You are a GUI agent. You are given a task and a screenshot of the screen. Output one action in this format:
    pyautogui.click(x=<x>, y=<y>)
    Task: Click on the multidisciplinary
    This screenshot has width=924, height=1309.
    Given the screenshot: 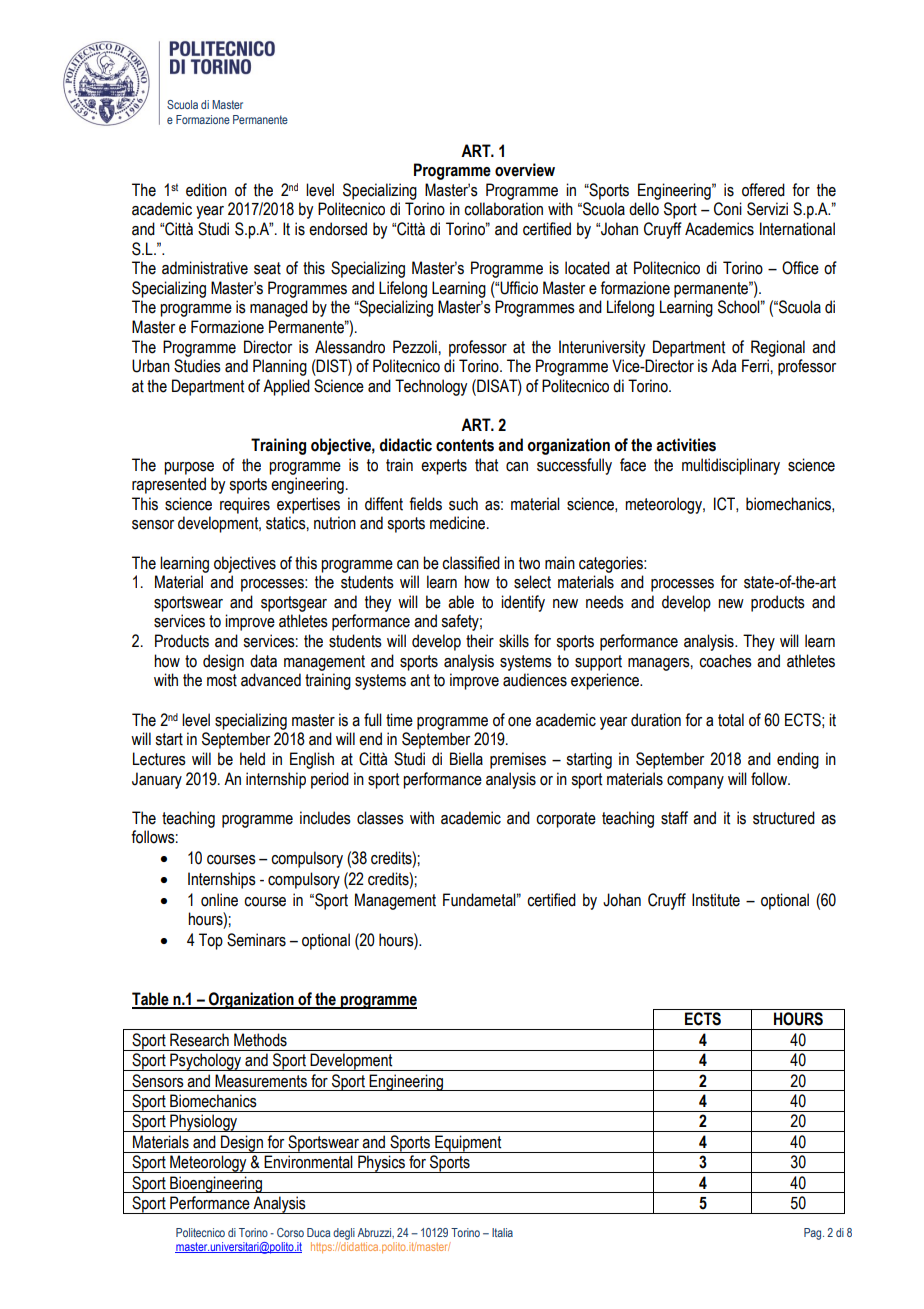 What is the action you would take?
    pyautogui.click(x=731, y=466)
